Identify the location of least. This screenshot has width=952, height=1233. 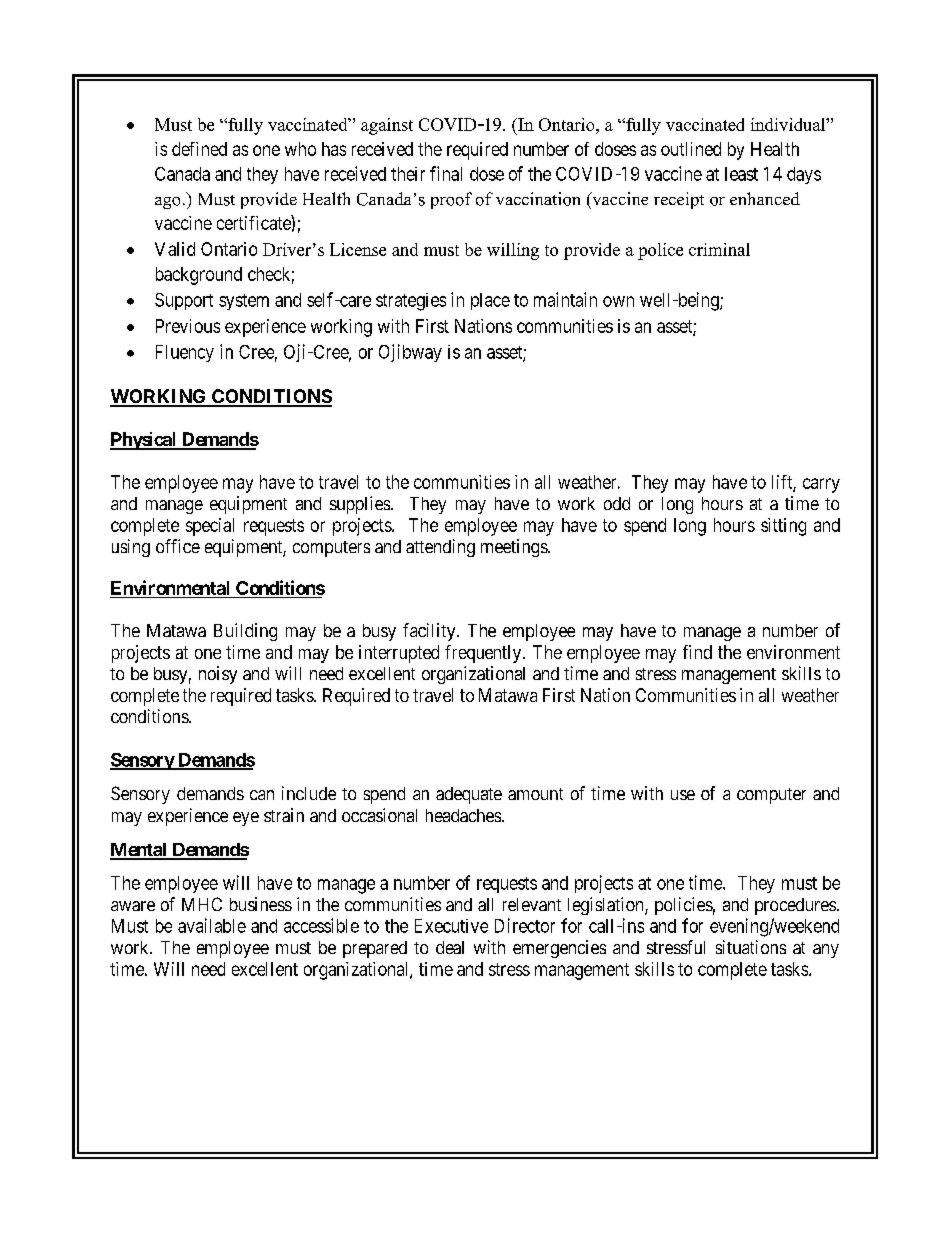
(741, 174).
